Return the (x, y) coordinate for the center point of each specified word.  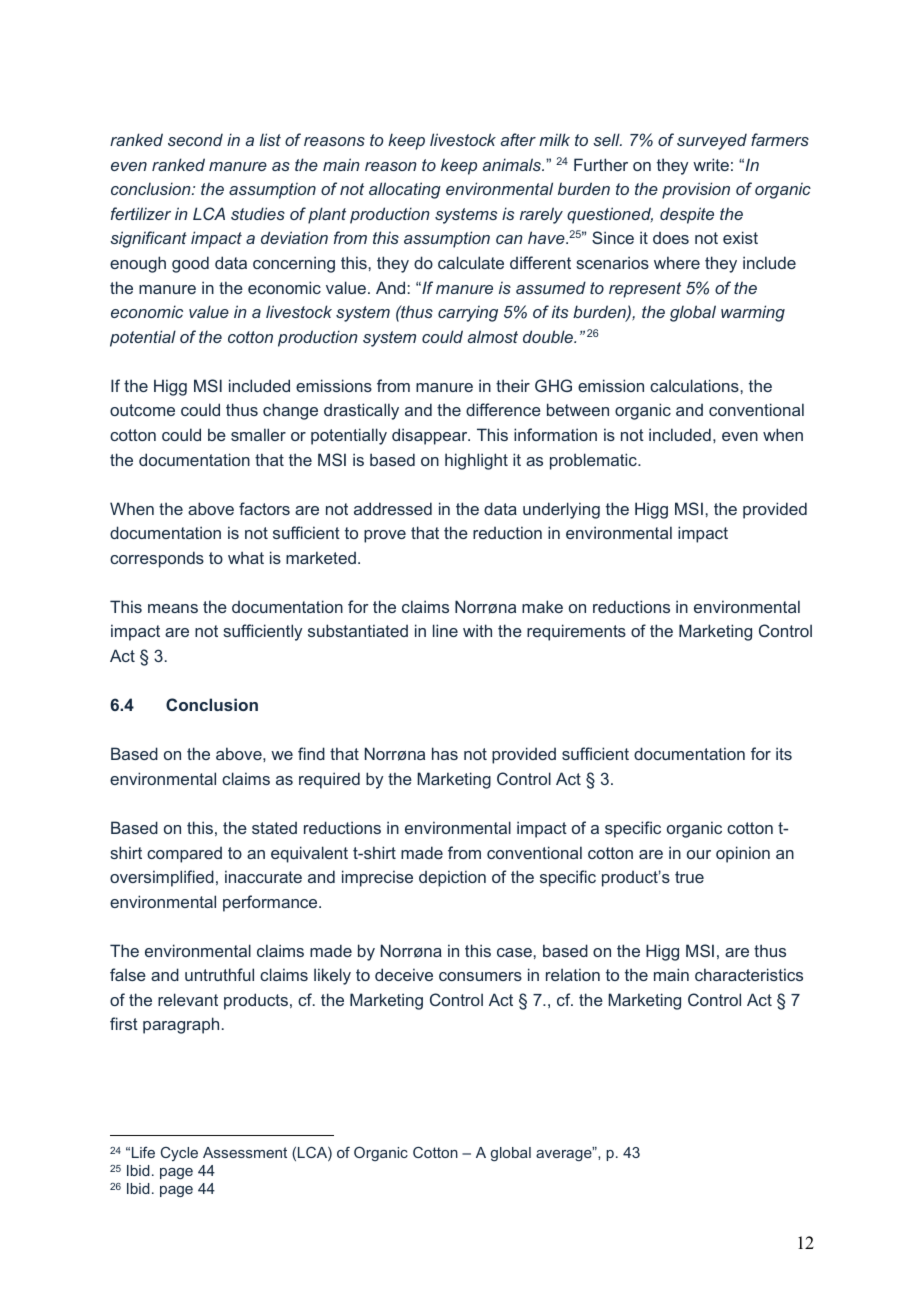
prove (385, 536)
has (445, 753)
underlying (561, 510)
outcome (142, 410)
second (195, 139)
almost (493, 336)
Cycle (179, 1154)
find (311, 753)
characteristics (749, 974)
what (246, 557)
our (699, 854)
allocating (405, 190)
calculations (694, 385)
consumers (480, 976)
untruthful (219, 974)
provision (696, 190)
